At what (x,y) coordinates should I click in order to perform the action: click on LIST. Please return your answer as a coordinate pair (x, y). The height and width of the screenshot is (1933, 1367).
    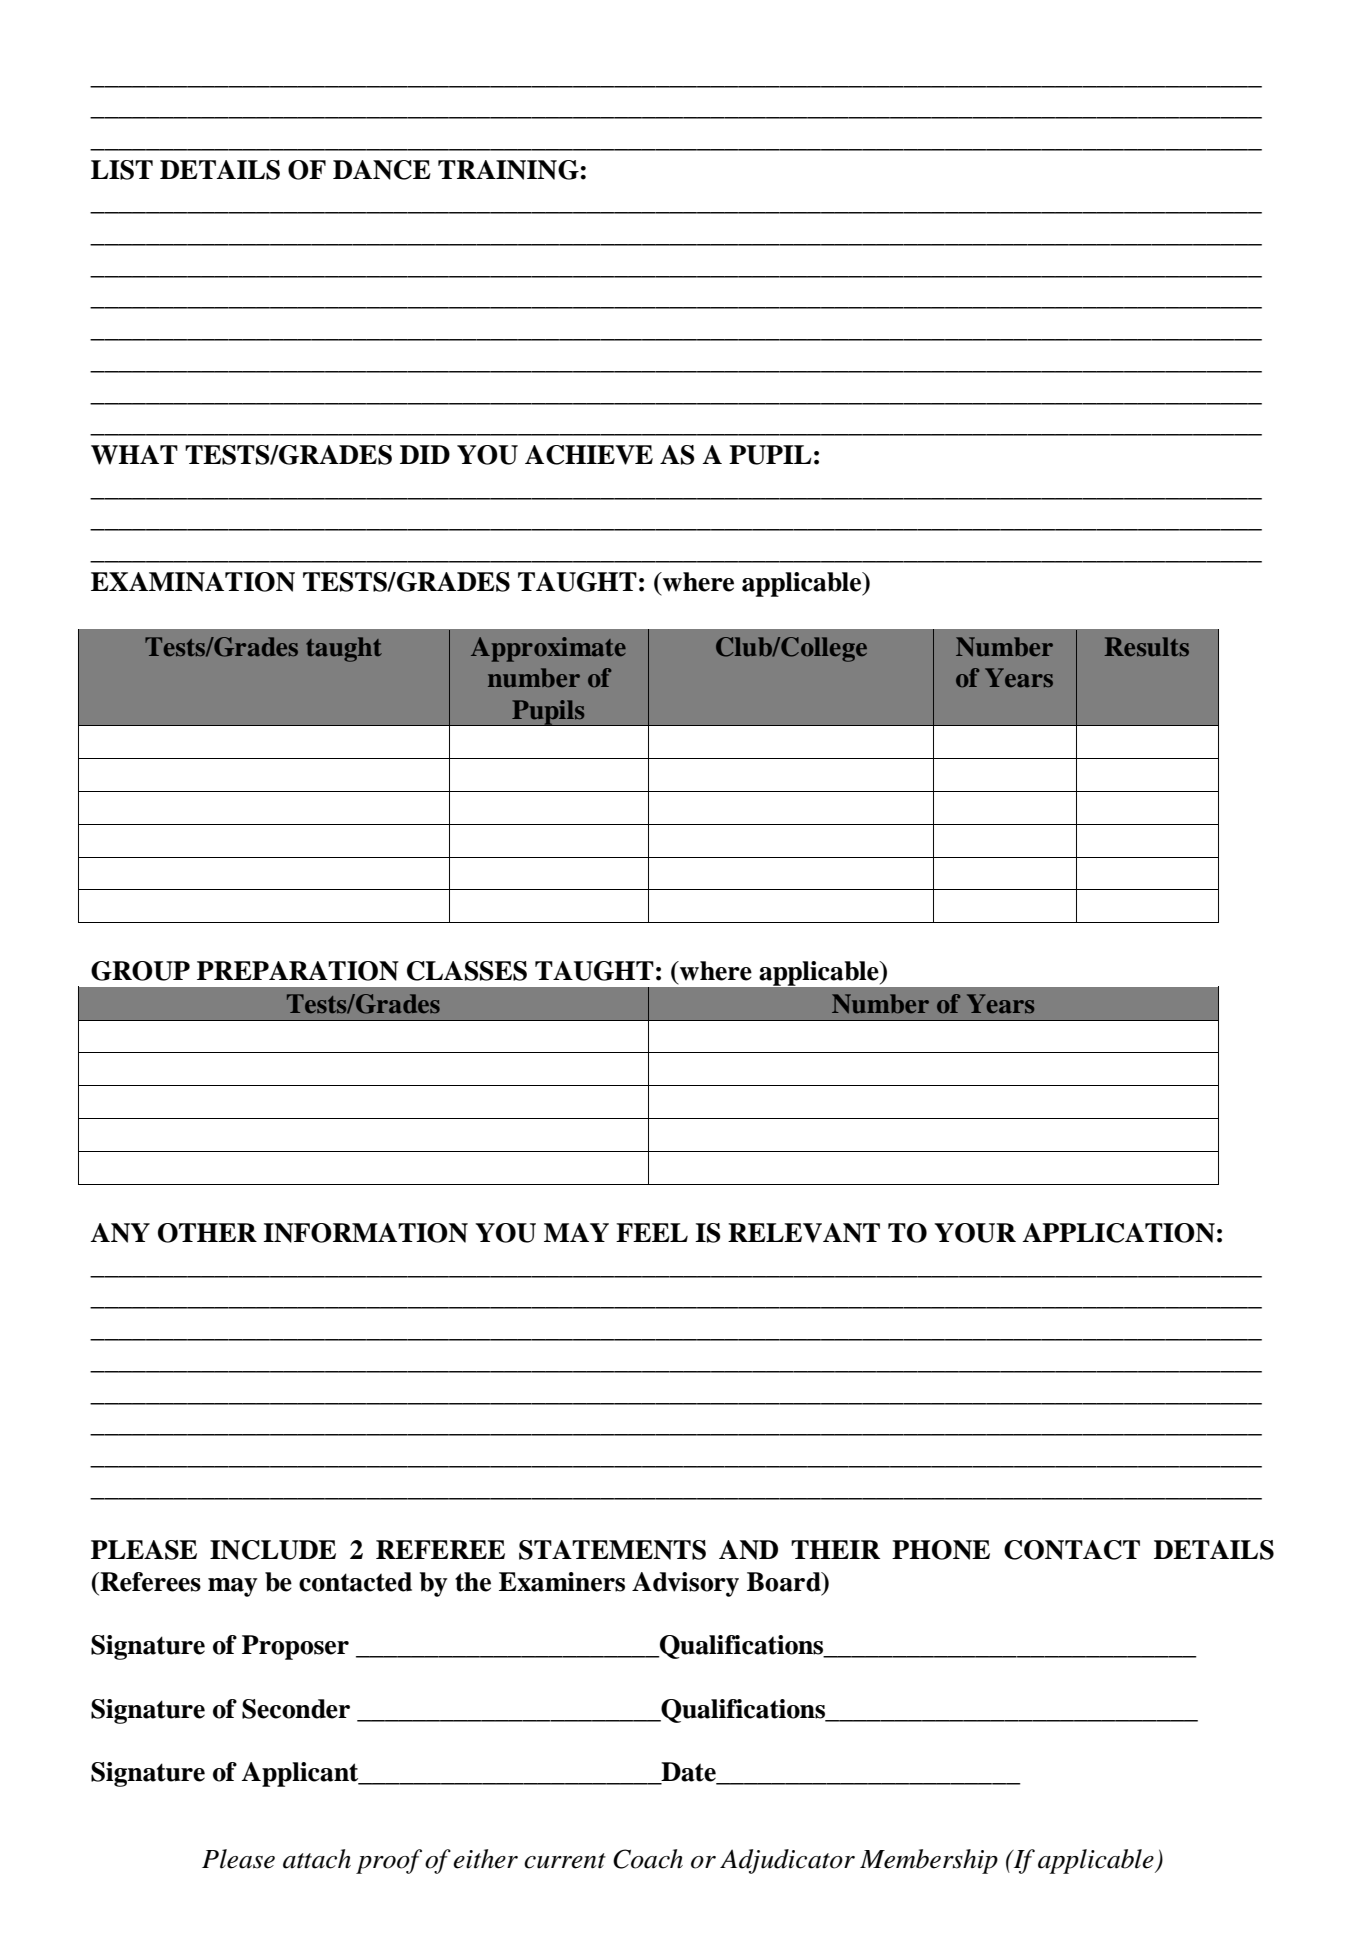
    Looking at the image, I should click on (122, 170).
